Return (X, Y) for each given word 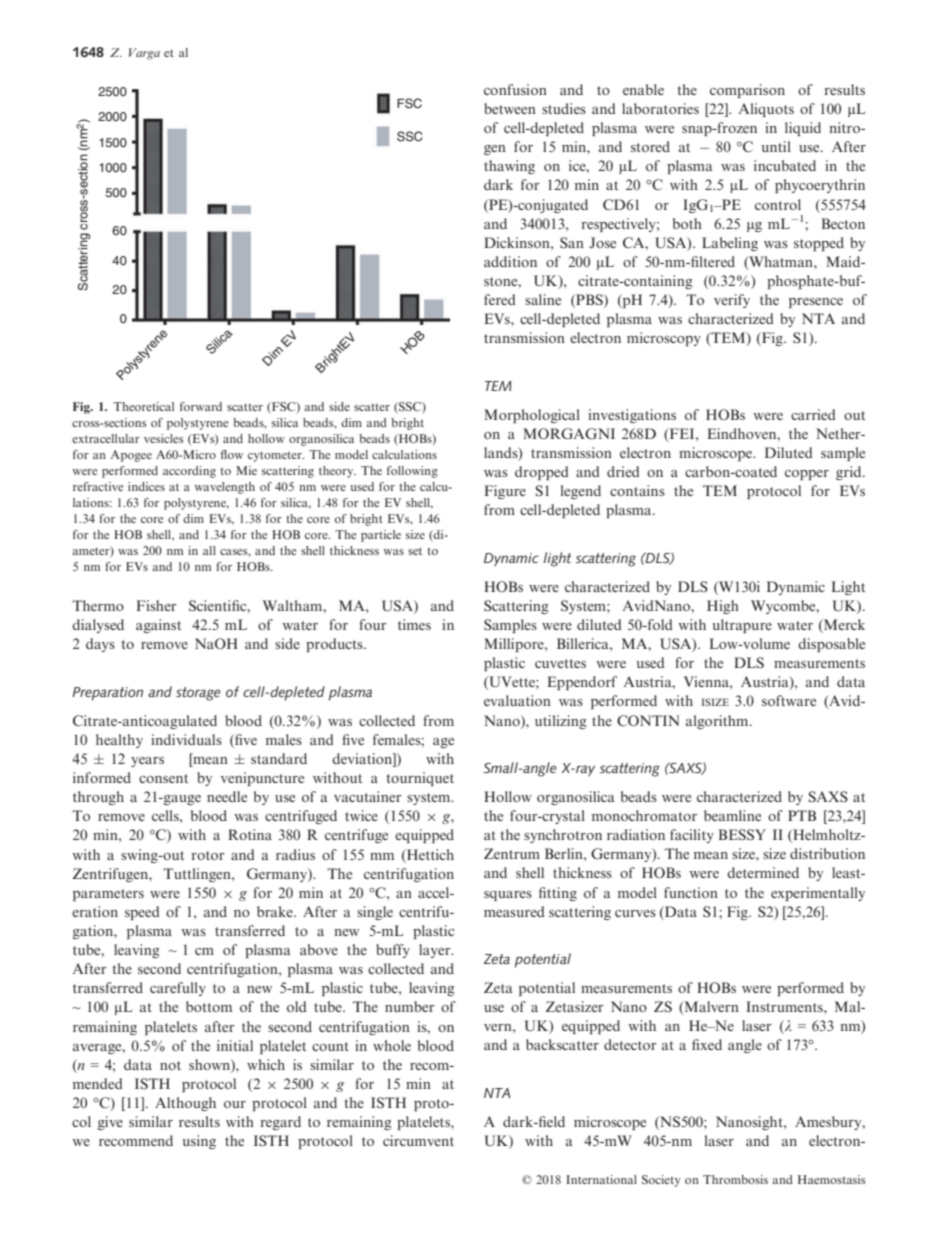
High (723, 607)
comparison (747, 91)
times (414, 624)
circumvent (418, 1140)
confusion (515, 89)
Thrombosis (735, 1179)
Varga (144, 54)
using (199, 1142)
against (158, 626)
